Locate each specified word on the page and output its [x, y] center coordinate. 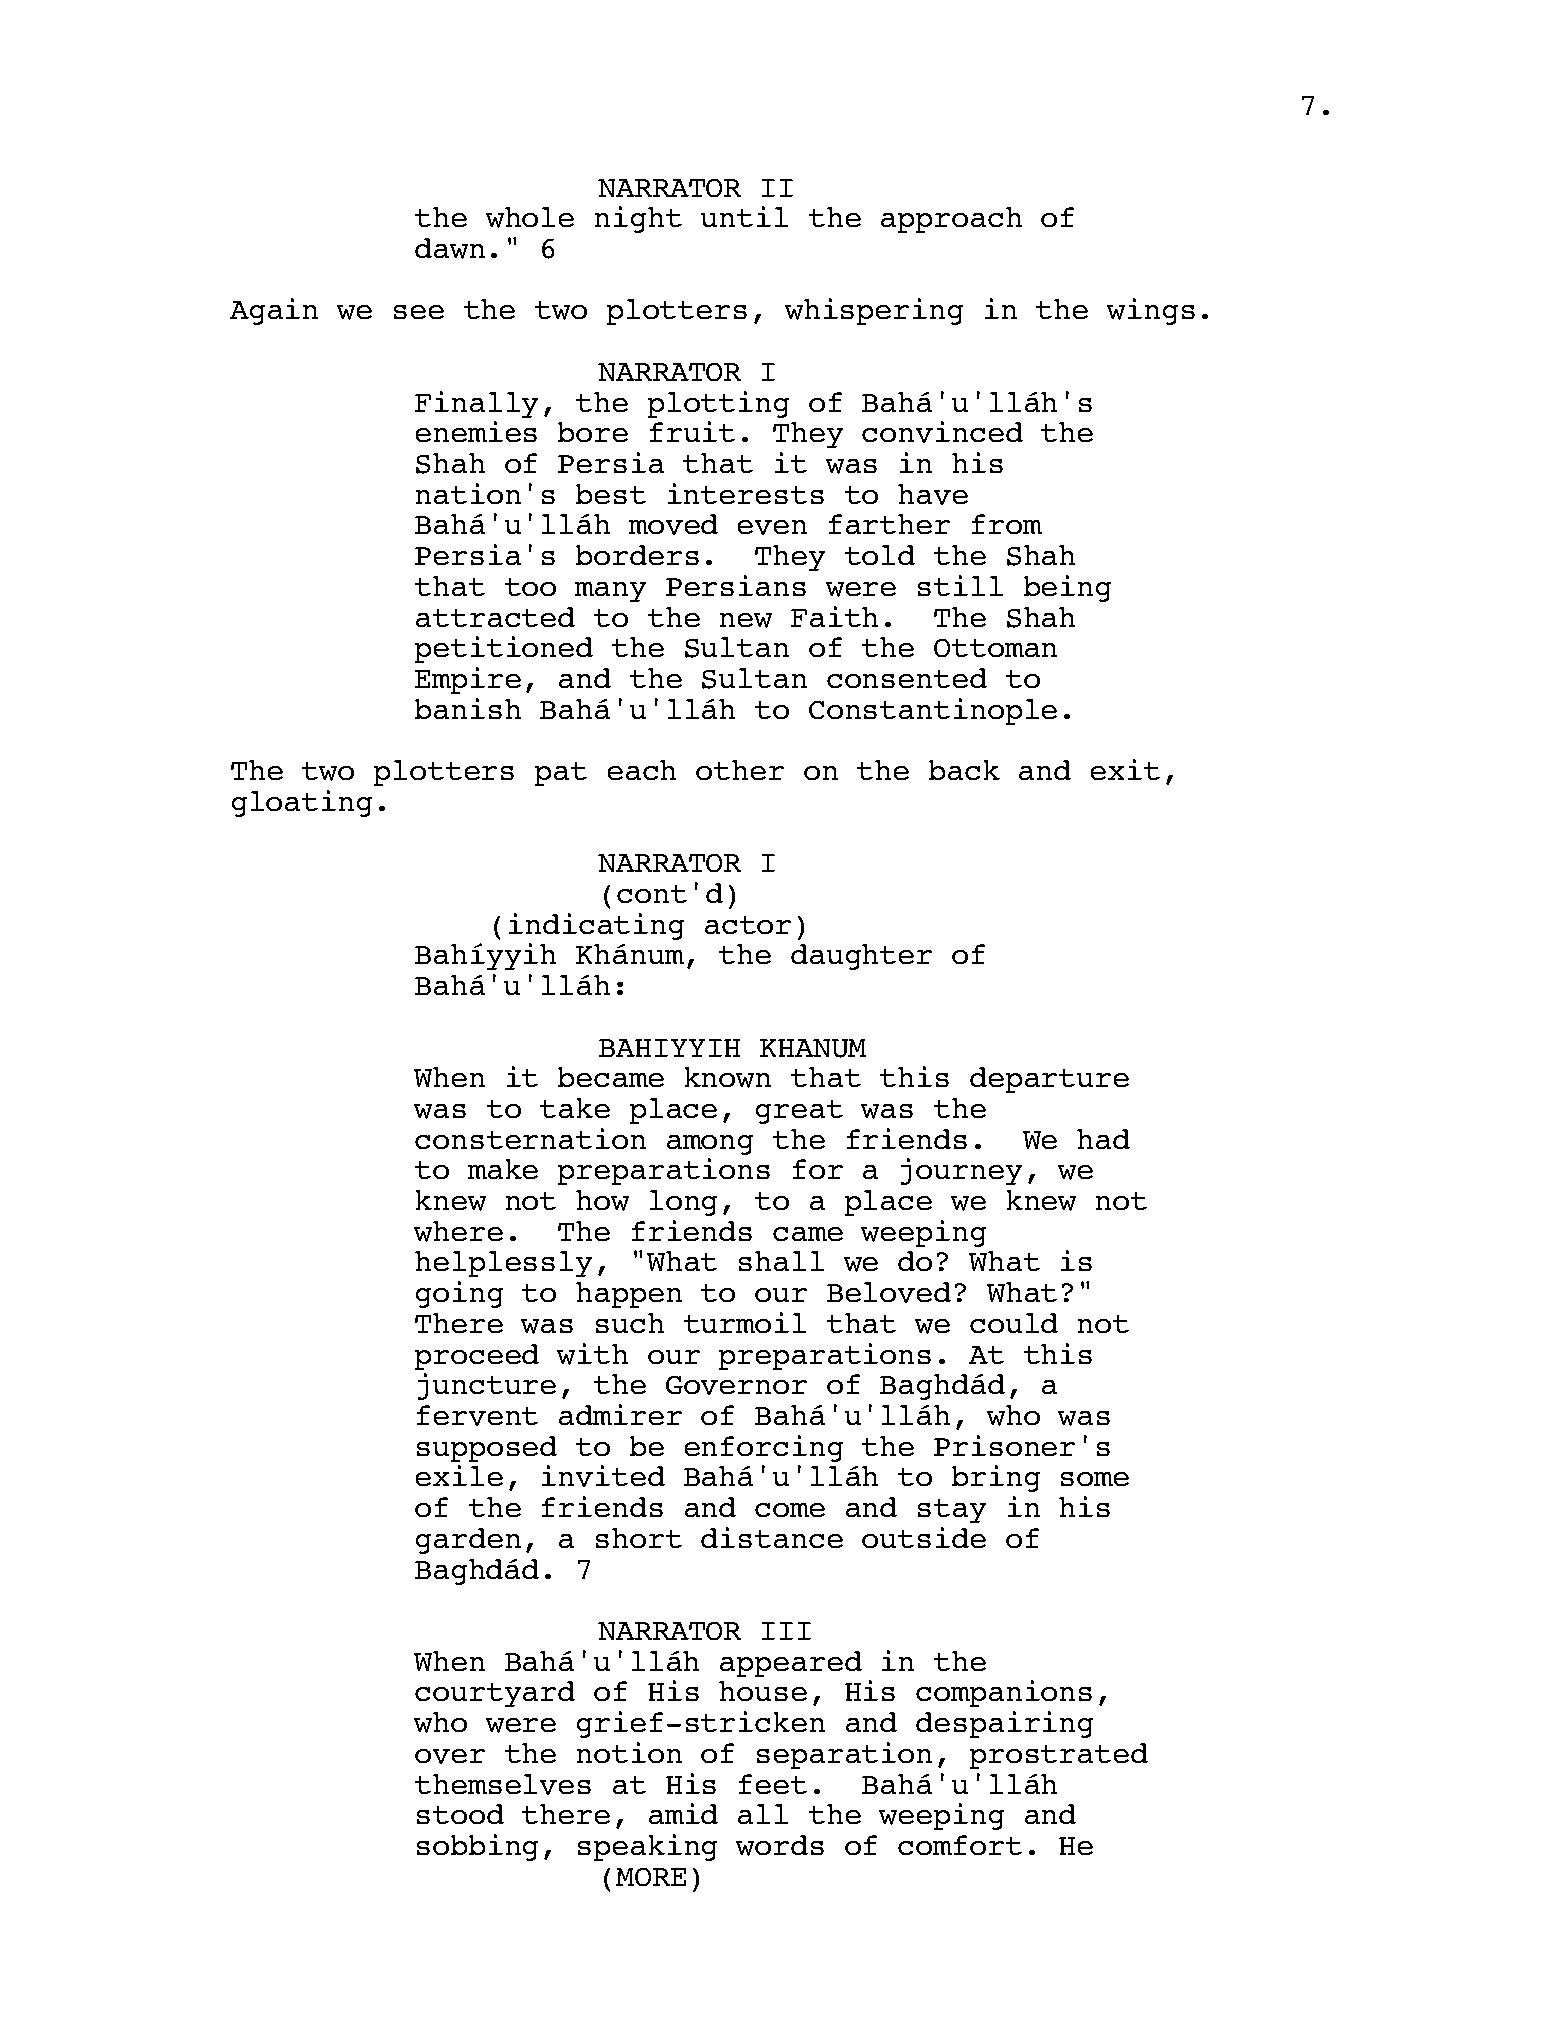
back [964, 770]
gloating [302, 803]
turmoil [745, 1322]
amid [683, 1813]
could [1014, 1323]
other [740, 770]
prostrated [1059, 1756]
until [744, 216]
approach [951, 220]
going [459, 1294]
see [419, 312]
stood [460, 1814]
